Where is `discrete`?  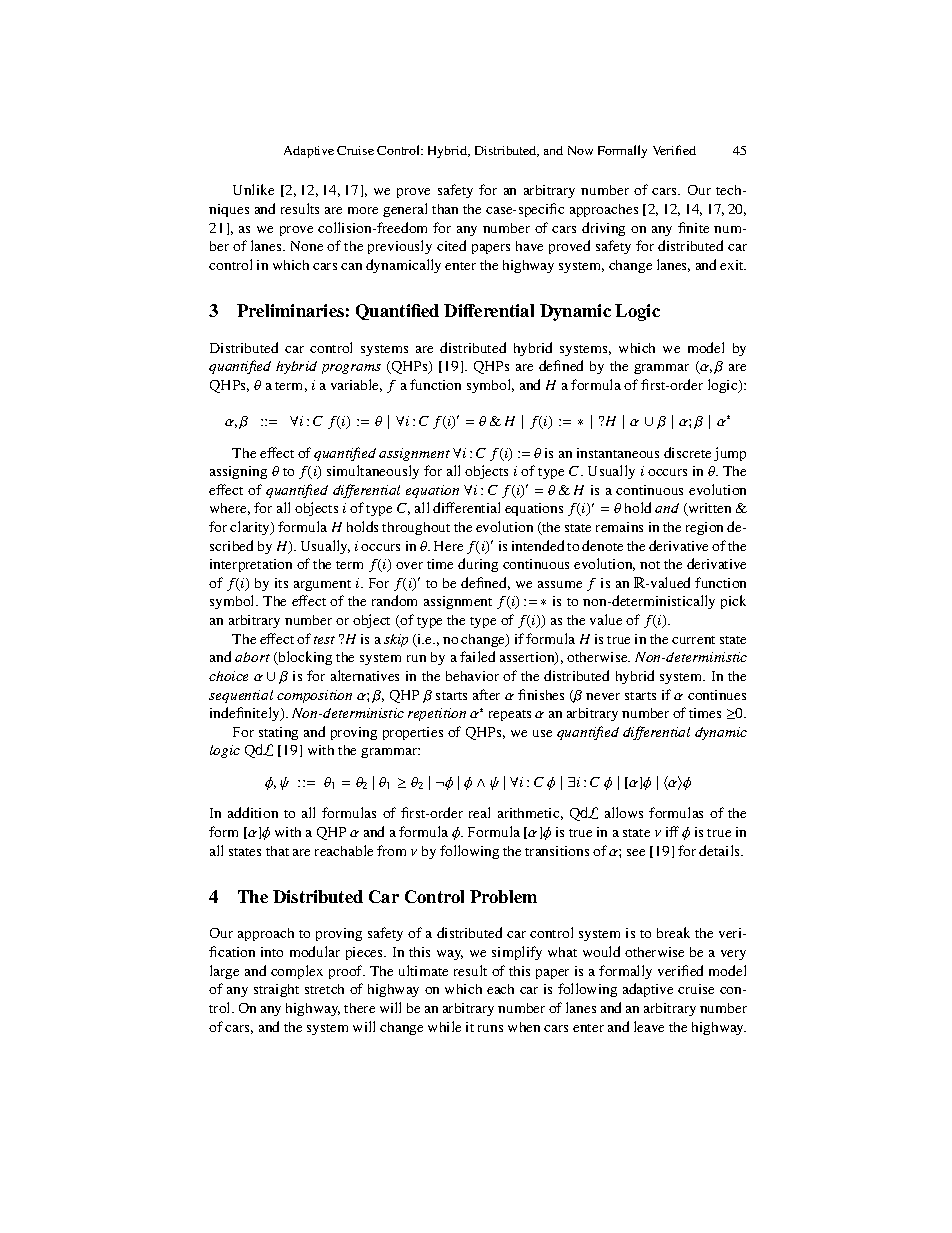
discrete is located at coordinates (687, 452).
